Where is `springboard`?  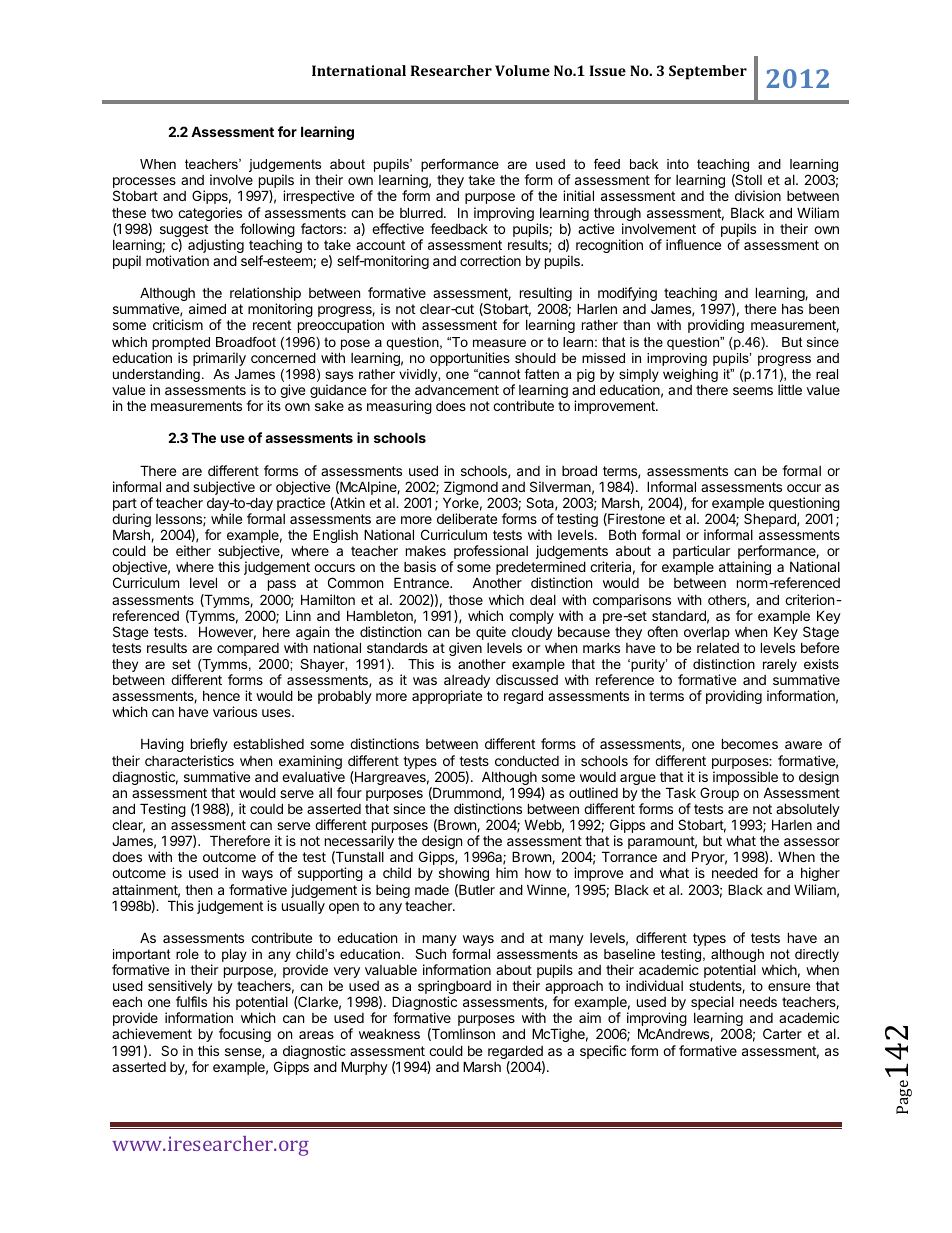
springboard is located at coordinates (454, 988).
